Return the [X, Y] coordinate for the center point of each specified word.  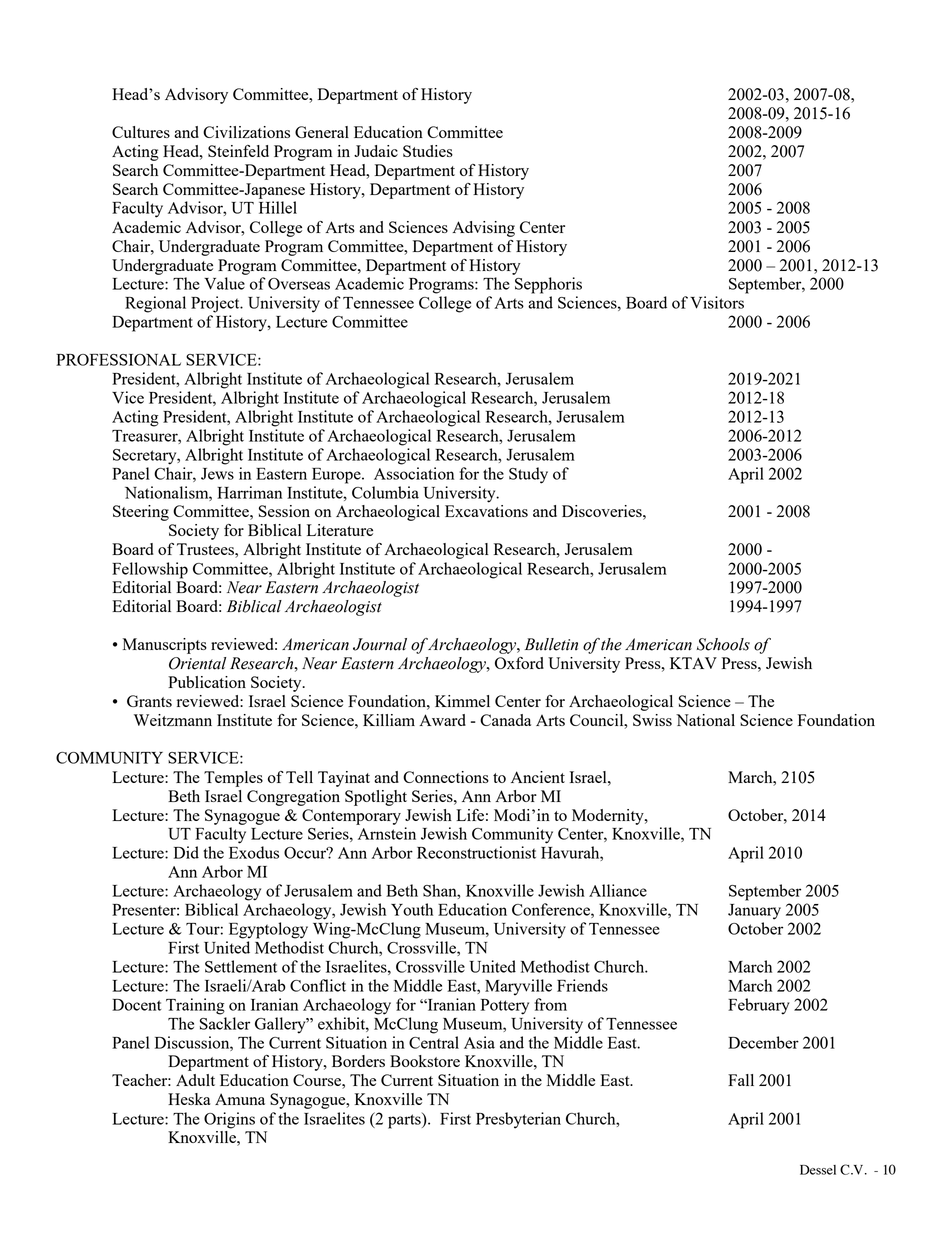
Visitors [717, 302]
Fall [741, 1080]
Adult [195, 1080]
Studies [428, 151]
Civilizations [246, 132]
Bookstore [425, 1061]
